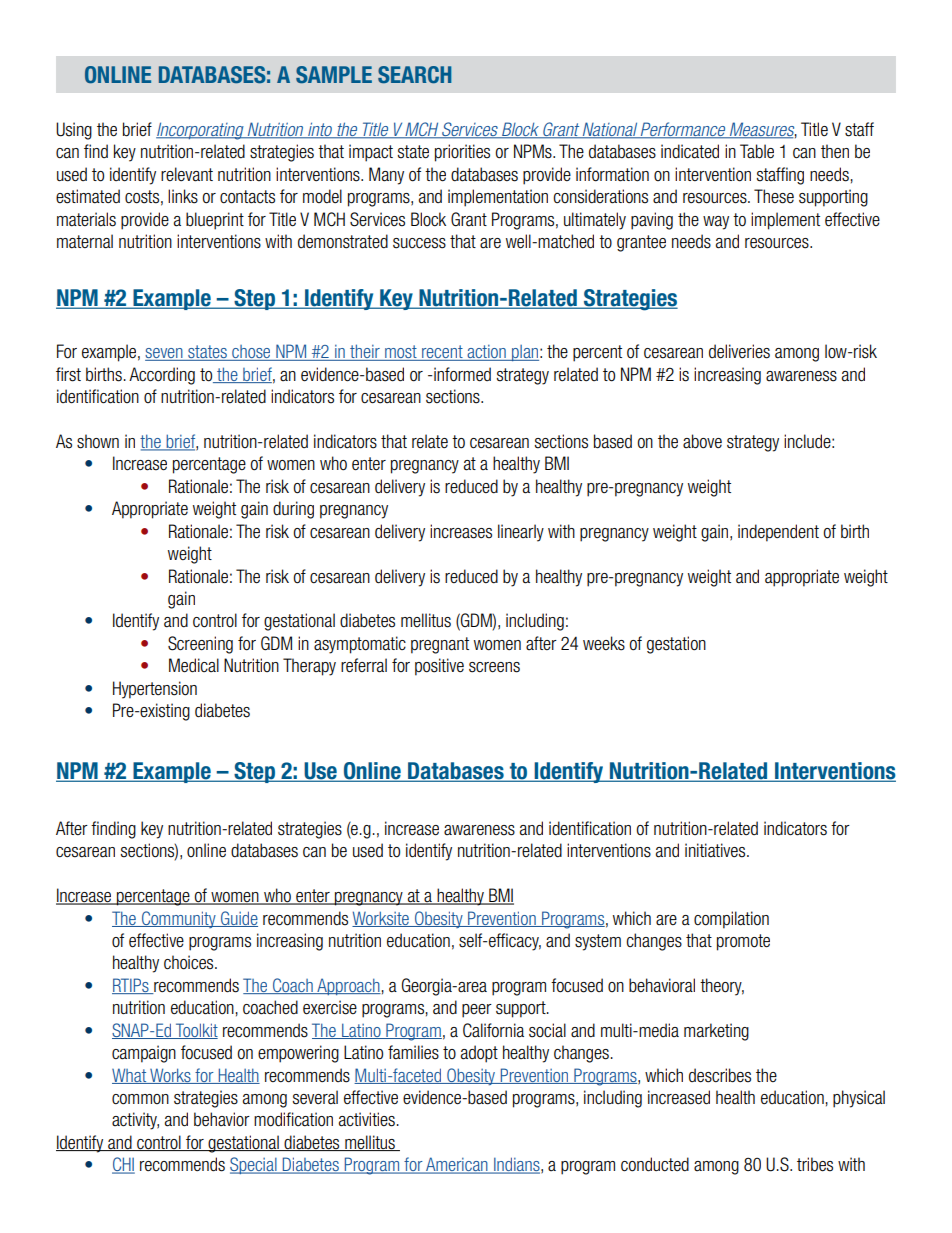  Describe the element at coordinates (778, 533) in the screenshot. I see `independent` at that location.
